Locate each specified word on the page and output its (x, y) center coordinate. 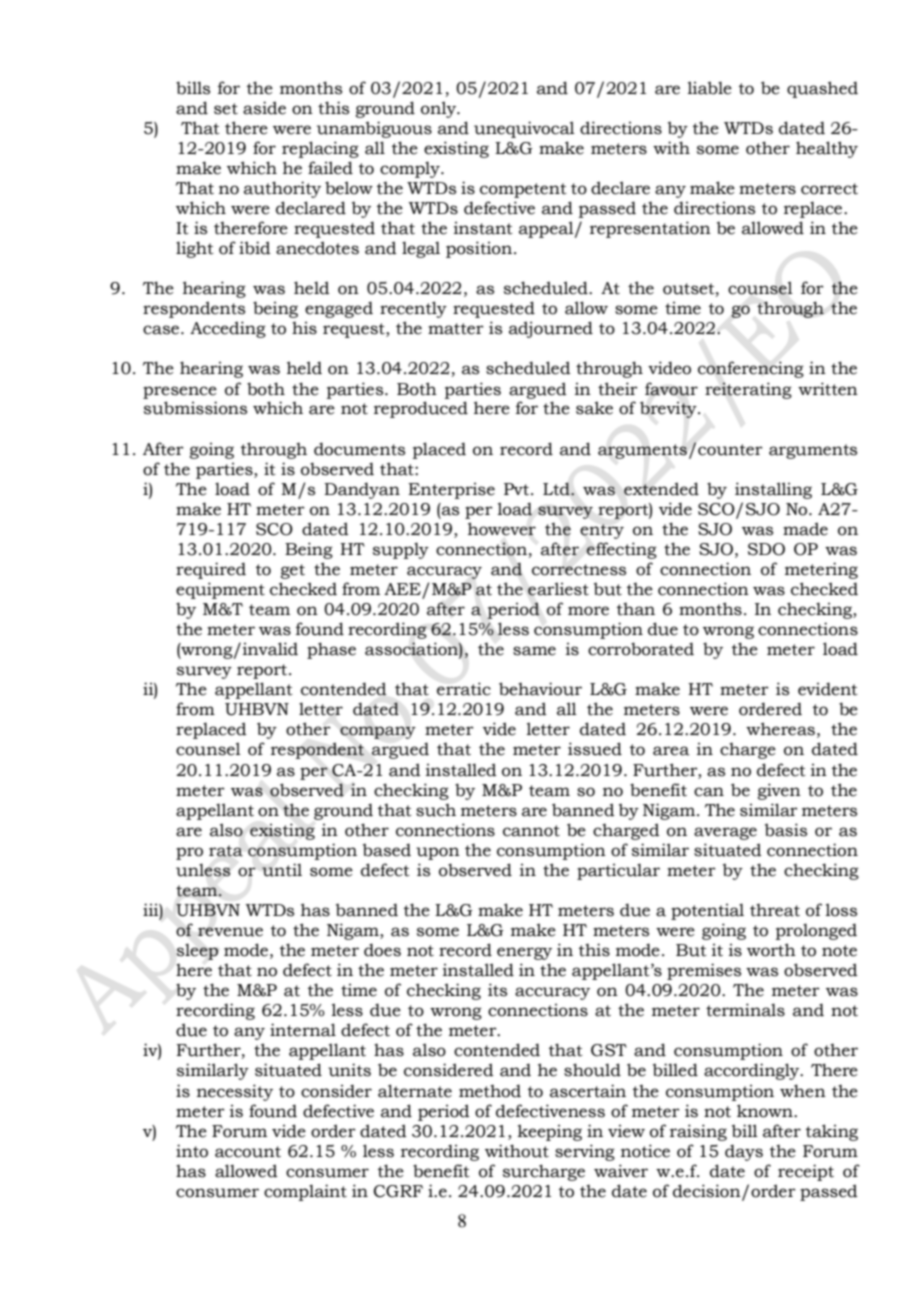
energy (524, 953)
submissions (195, 408)
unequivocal (524, 129)
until (282, 870)
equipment (220, 590)
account (248, 1152)
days (744, 1152)
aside (264, 108)
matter (456, 329)
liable (709, 88)
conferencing (751, 369)
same (534, 651)
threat (775, 910)
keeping (549, 1132)
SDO (766, 549)
